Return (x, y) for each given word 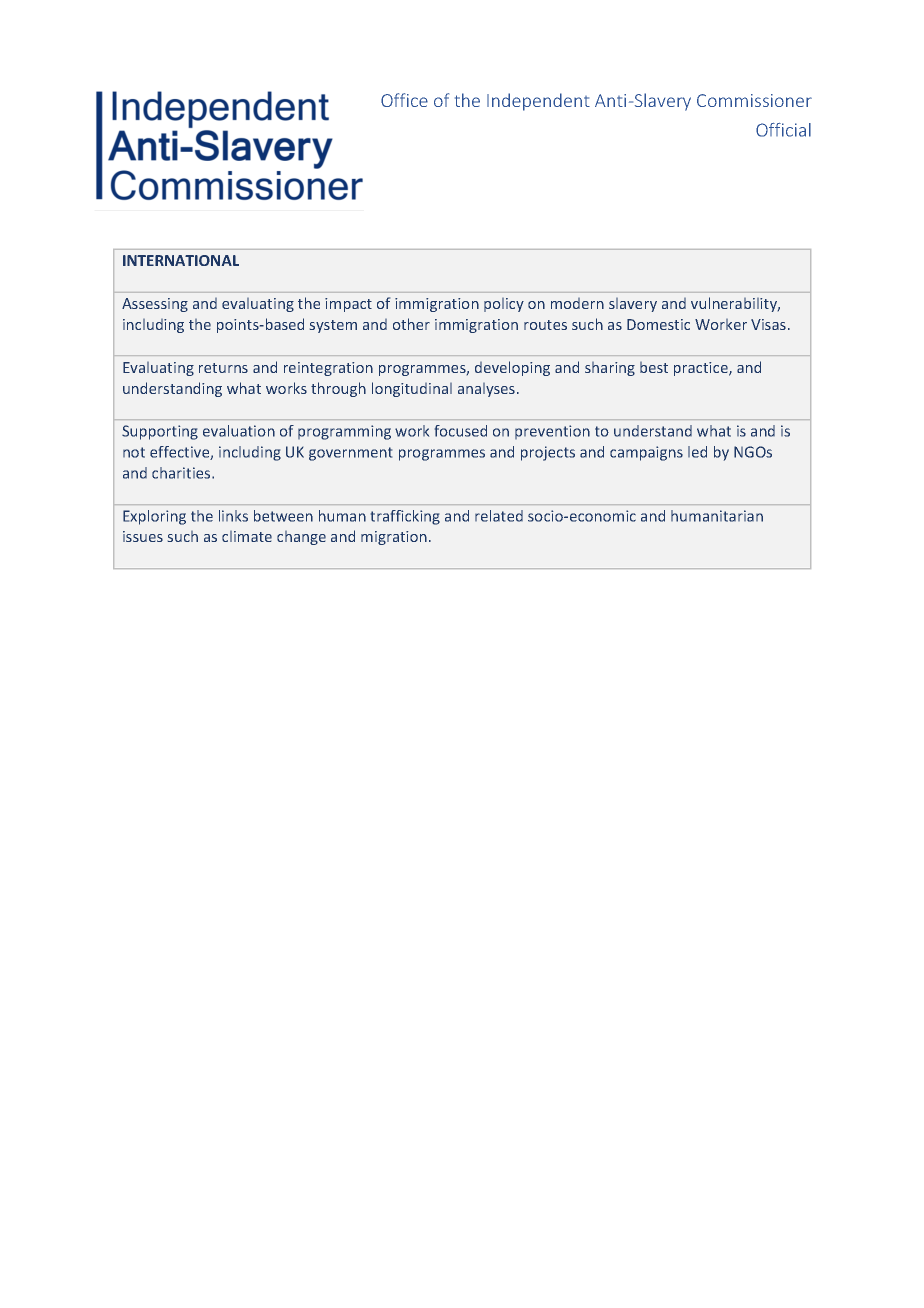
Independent (538, 102)
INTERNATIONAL (181, 260)
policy (504, 305)
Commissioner (754, 100)
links (233, 516)
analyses (486, 390)
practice (702, 369)
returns (223, 368)
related (499, 516)
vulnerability (735, 304)
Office (404, 100)
